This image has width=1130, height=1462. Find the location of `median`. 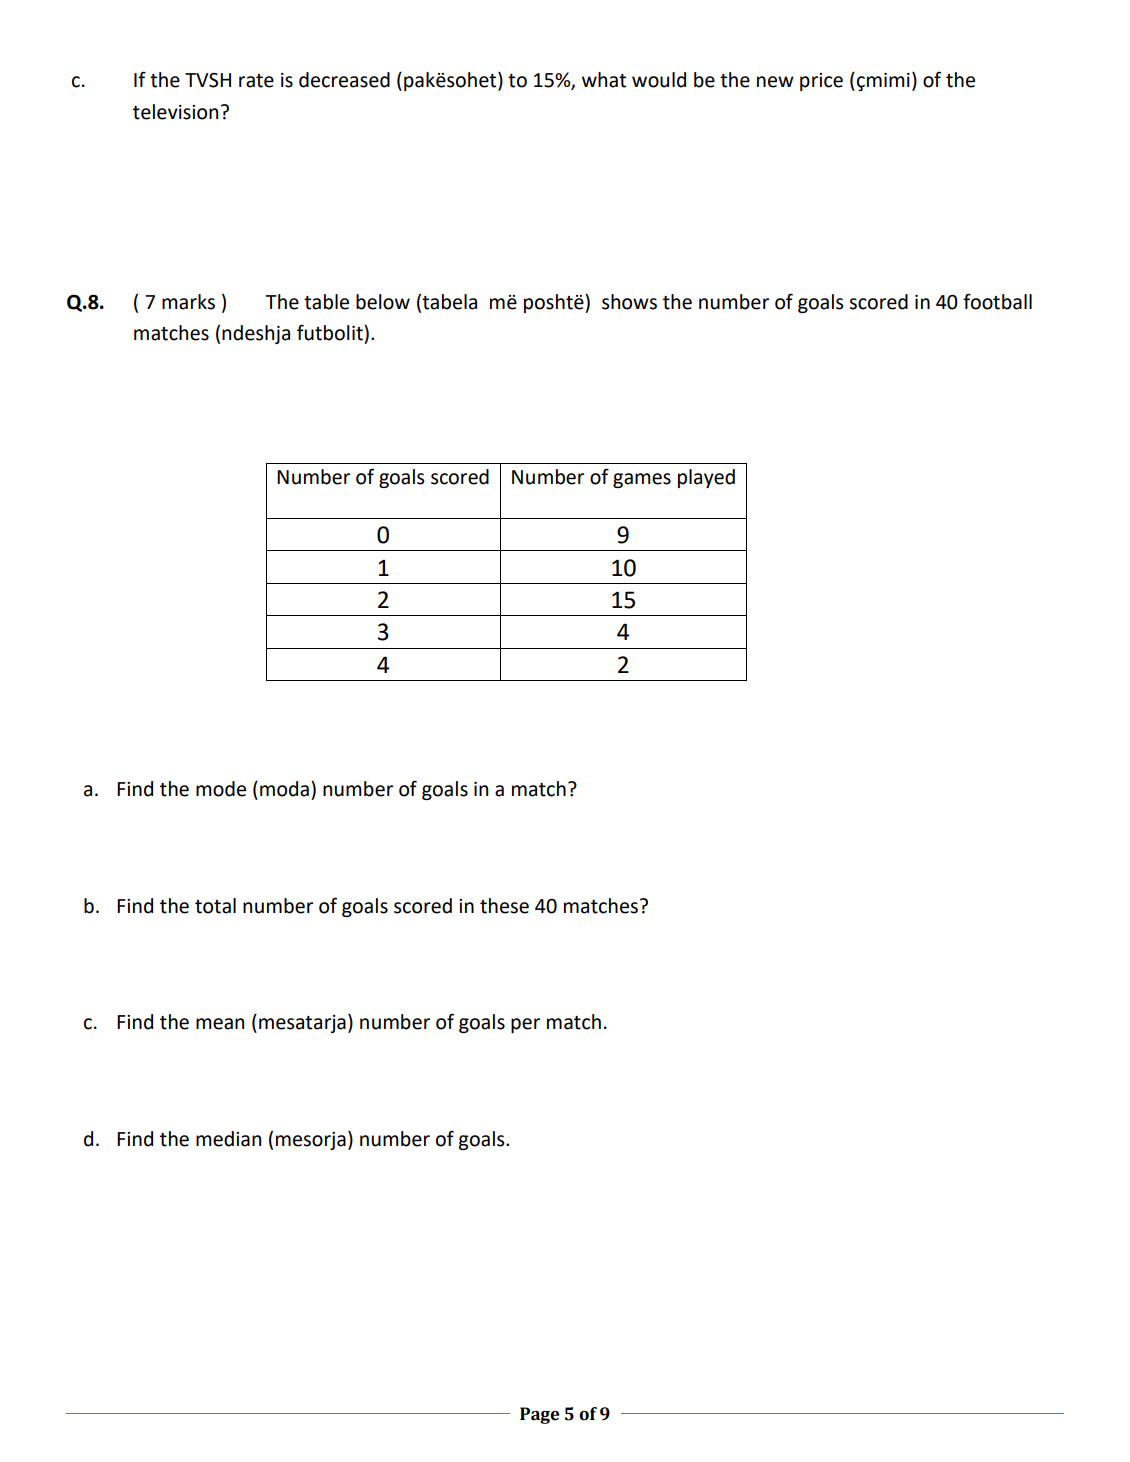

median is located at coordinates (228, 1139).
